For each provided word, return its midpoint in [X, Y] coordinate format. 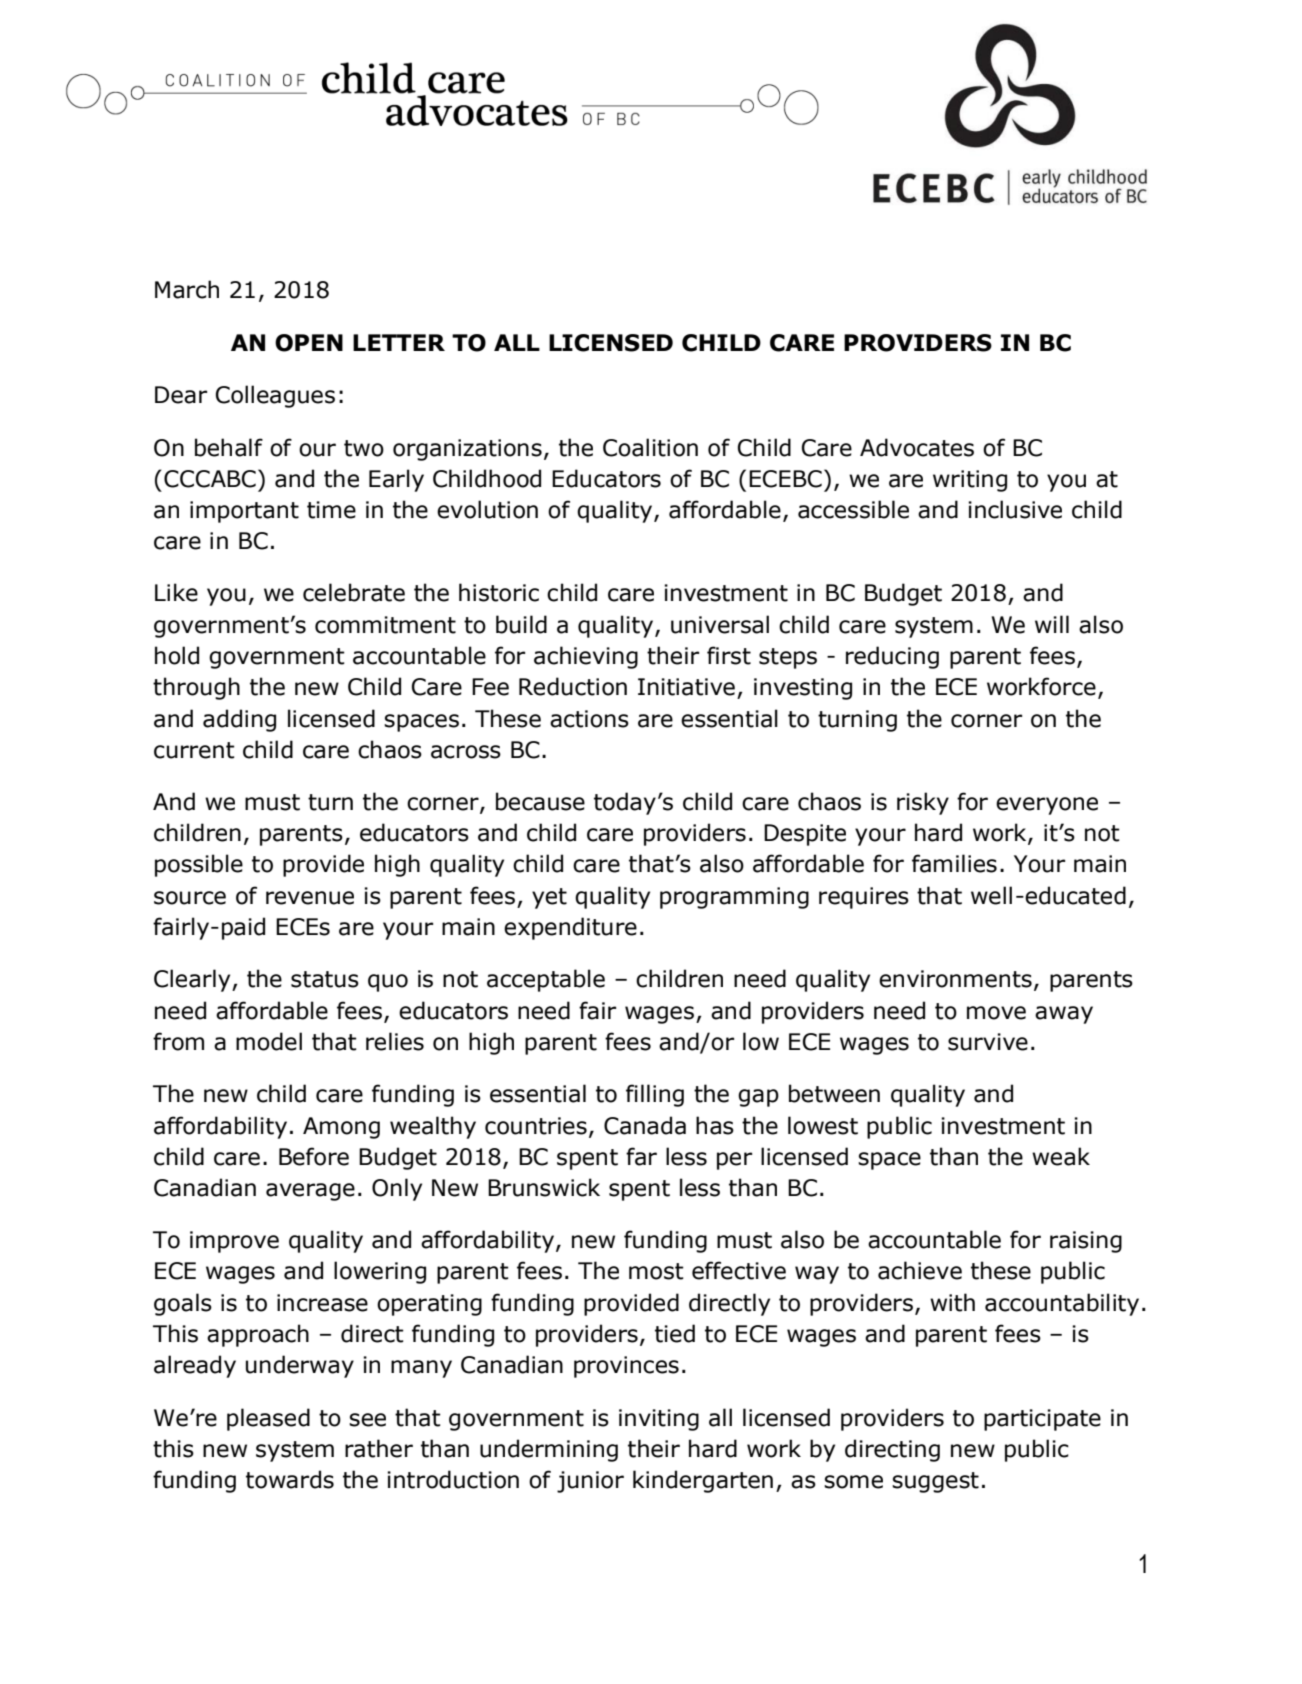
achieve [920, 1270]
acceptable [546, 980]
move [996, 1013]
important [244, 512]
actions [589, 719]
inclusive [1015, 509]
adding [239, 720]
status [325, 979]
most [656, 1271]
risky [923, 803]
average [310, 1192]
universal [720, 624]
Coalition [650, 447]
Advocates [917, 447]
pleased [268, 1419]
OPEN [309, 343]
